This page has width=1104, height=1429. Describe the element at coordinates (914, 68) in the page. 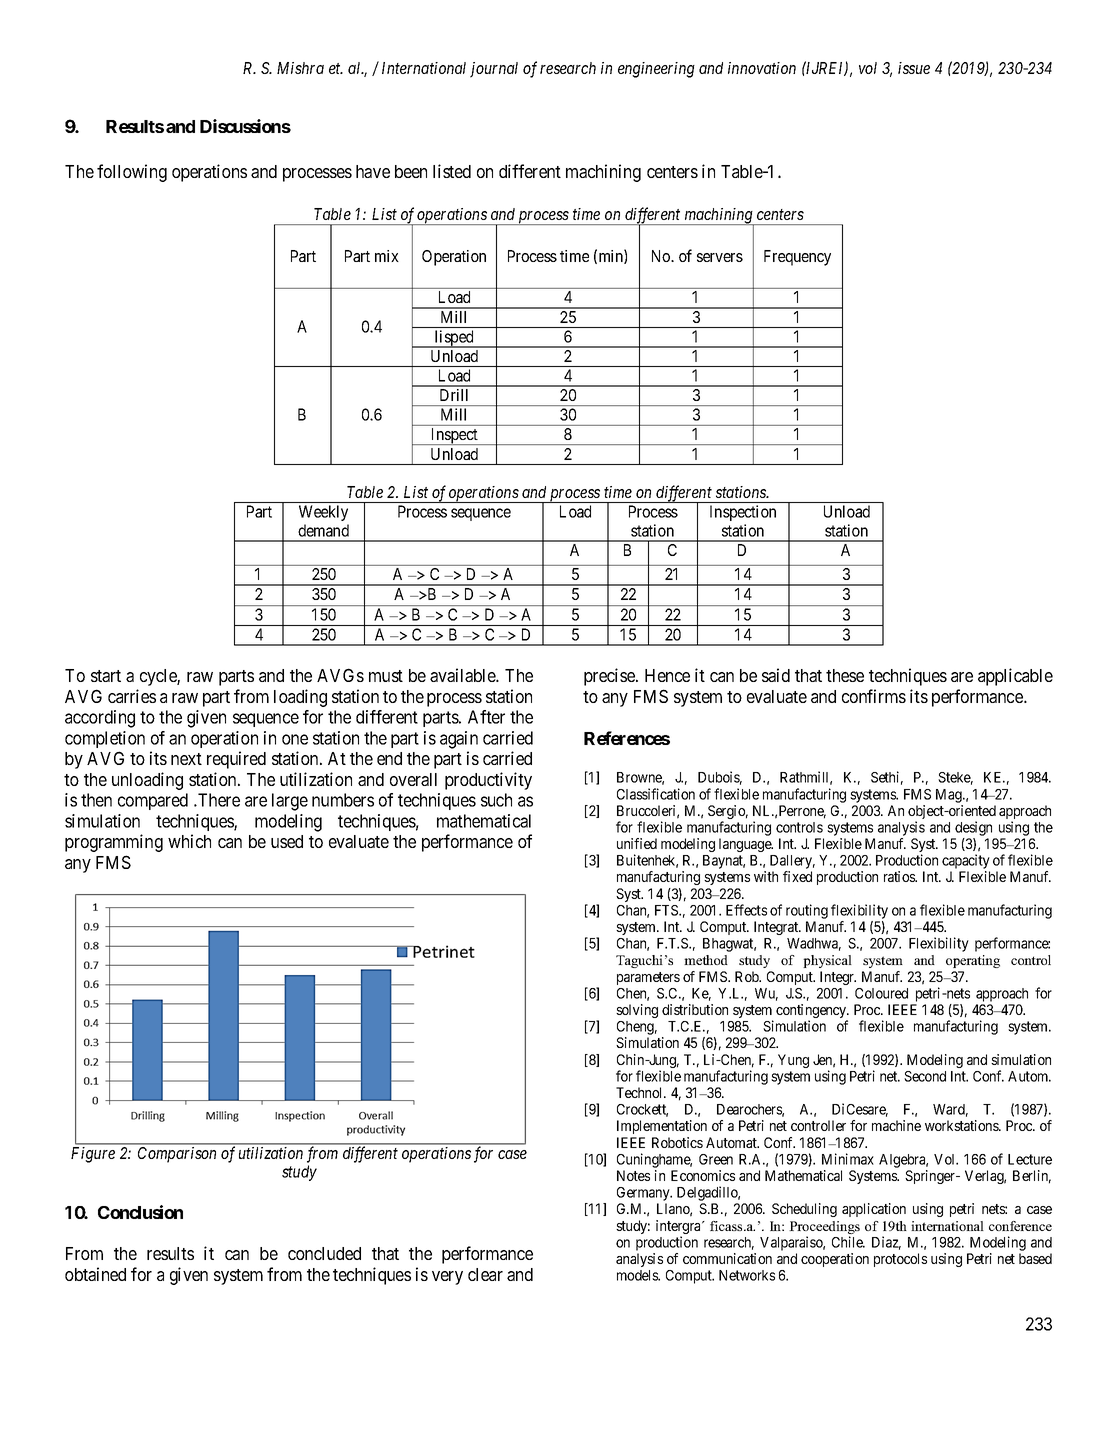

I see `issue` at that location.
